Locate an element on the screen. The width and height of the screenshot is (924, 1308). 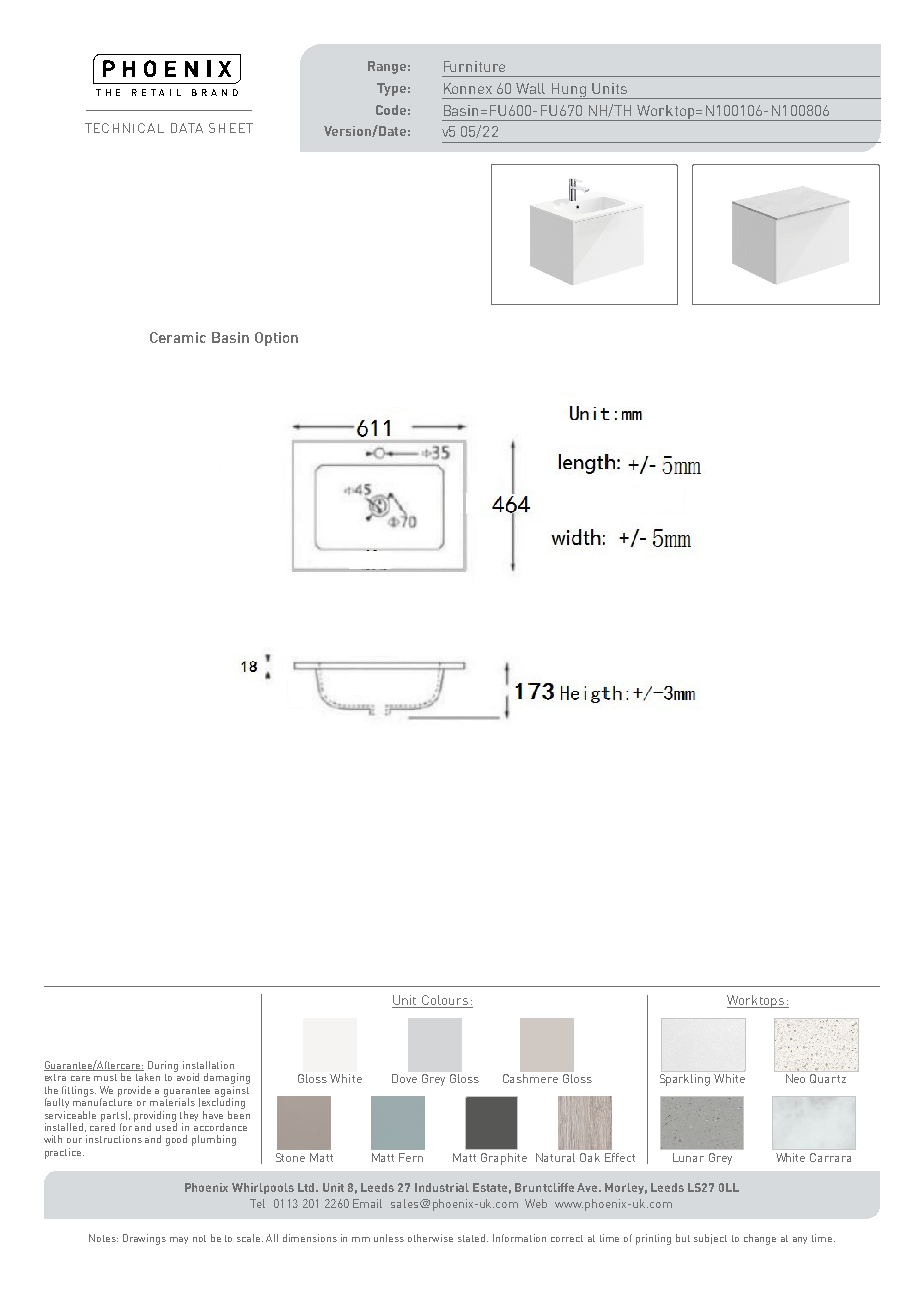
Option is located at coordinates (276, 339).
